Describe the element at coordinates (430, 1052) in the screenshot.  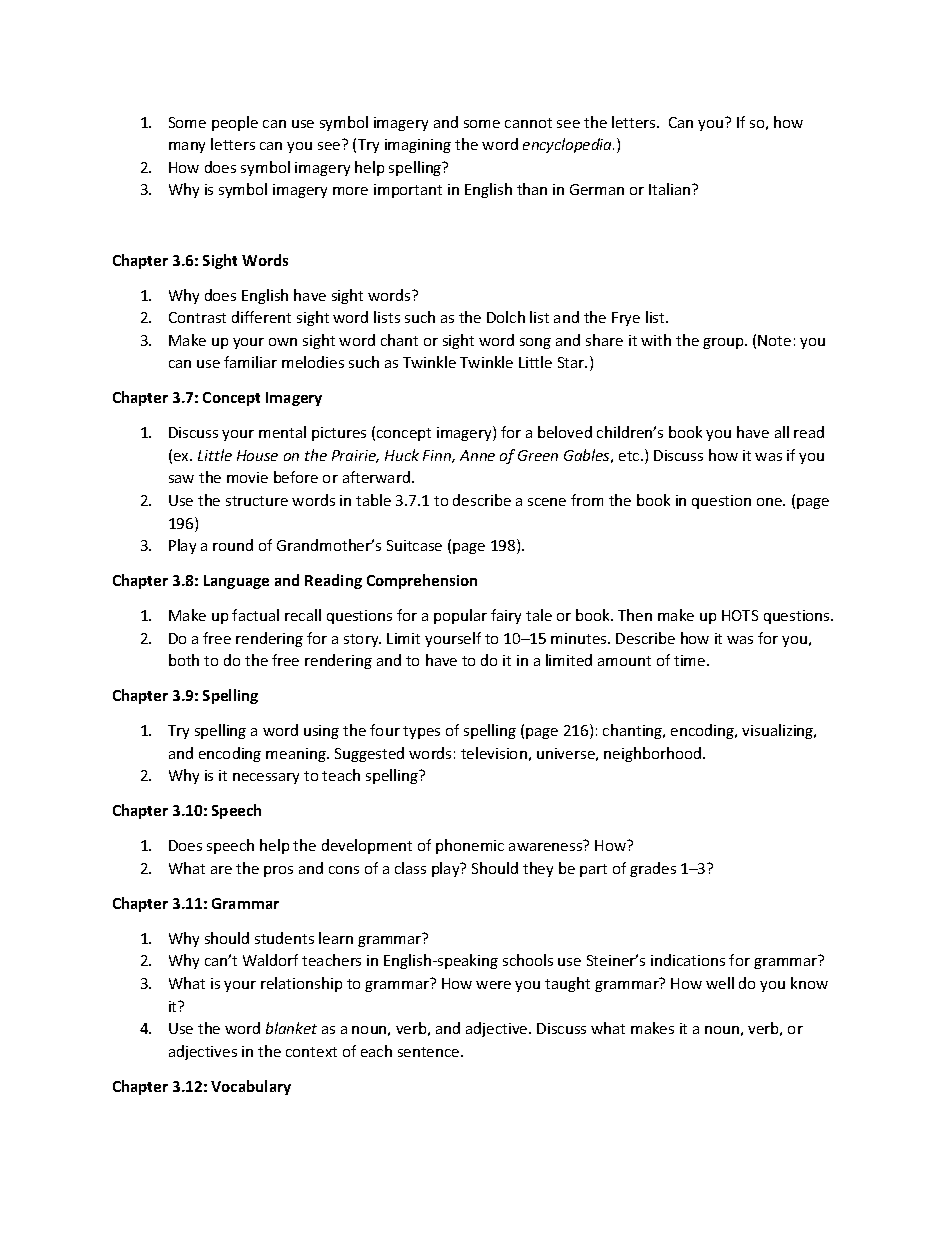
I see `sentence` at that location.
